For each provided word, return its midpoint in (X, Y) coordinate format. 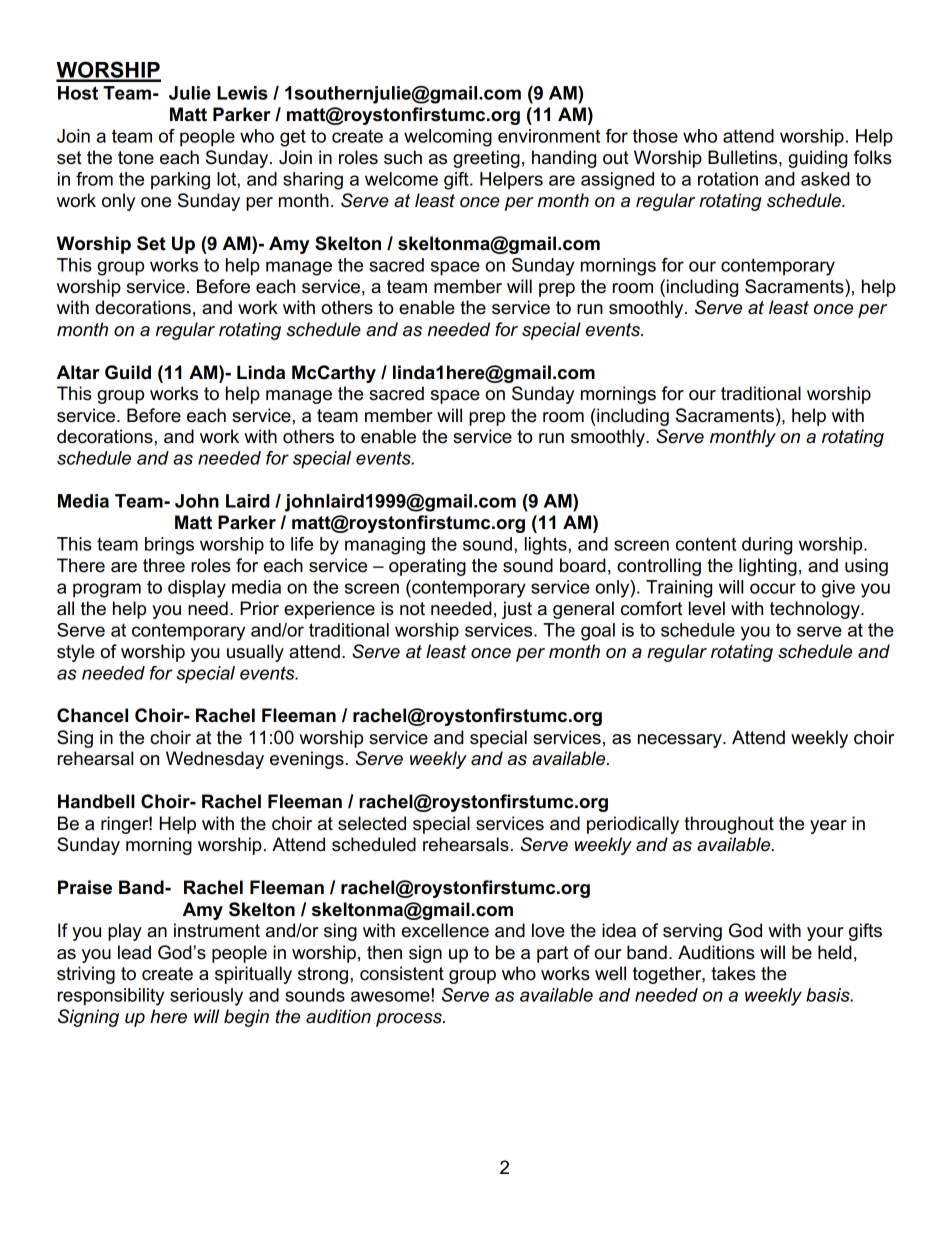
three (164, 565)
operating (427, 567)
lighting (768, 567)
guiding (817, 159)
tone (136, 158)
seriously (206, 997)
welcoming (448, 138)
